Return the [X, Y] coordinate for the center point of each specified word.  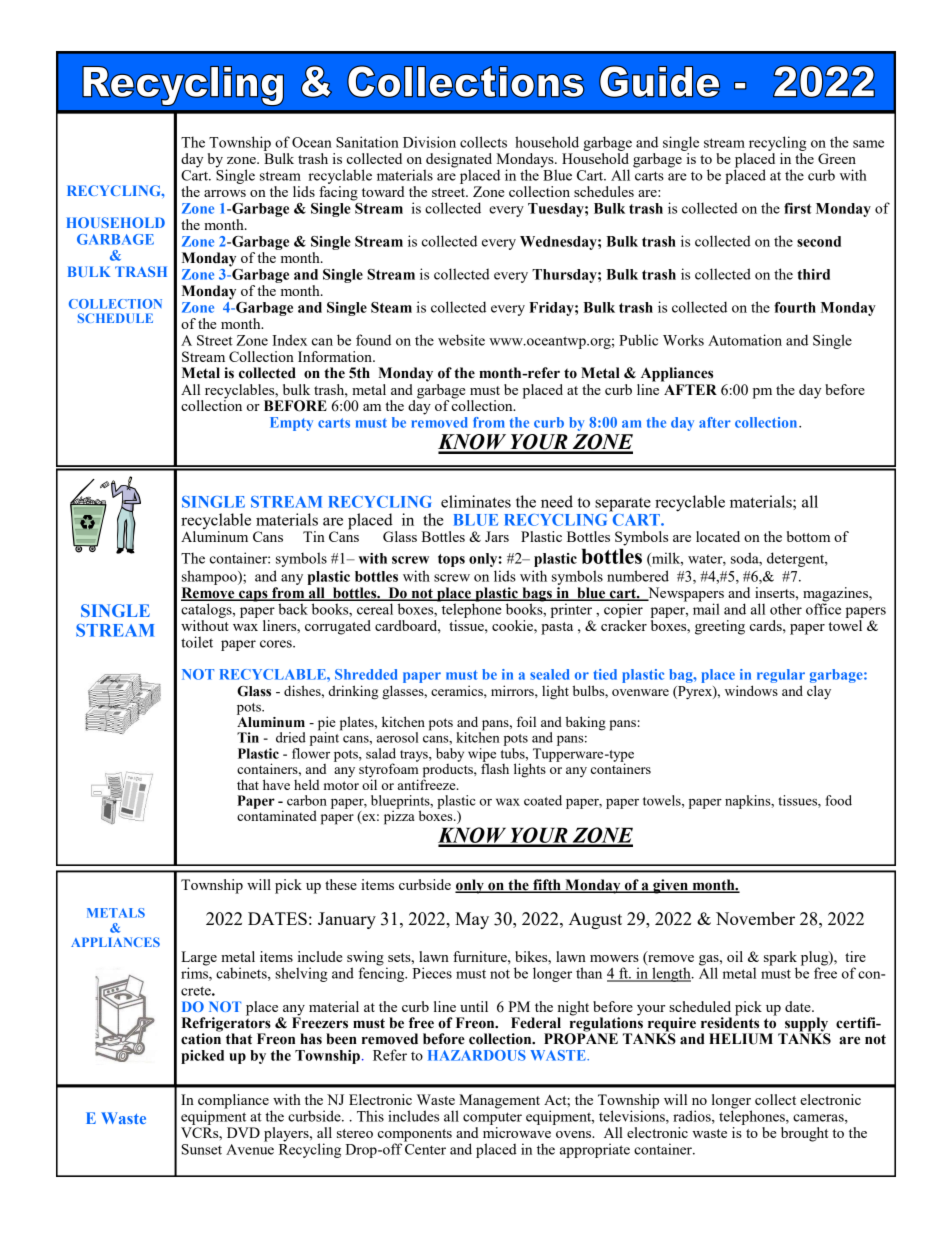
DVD [243, 1132]
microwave [517, 1132]
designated [458, 161]
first [797, 208]
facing [338, 193]
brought [804, 1134]
